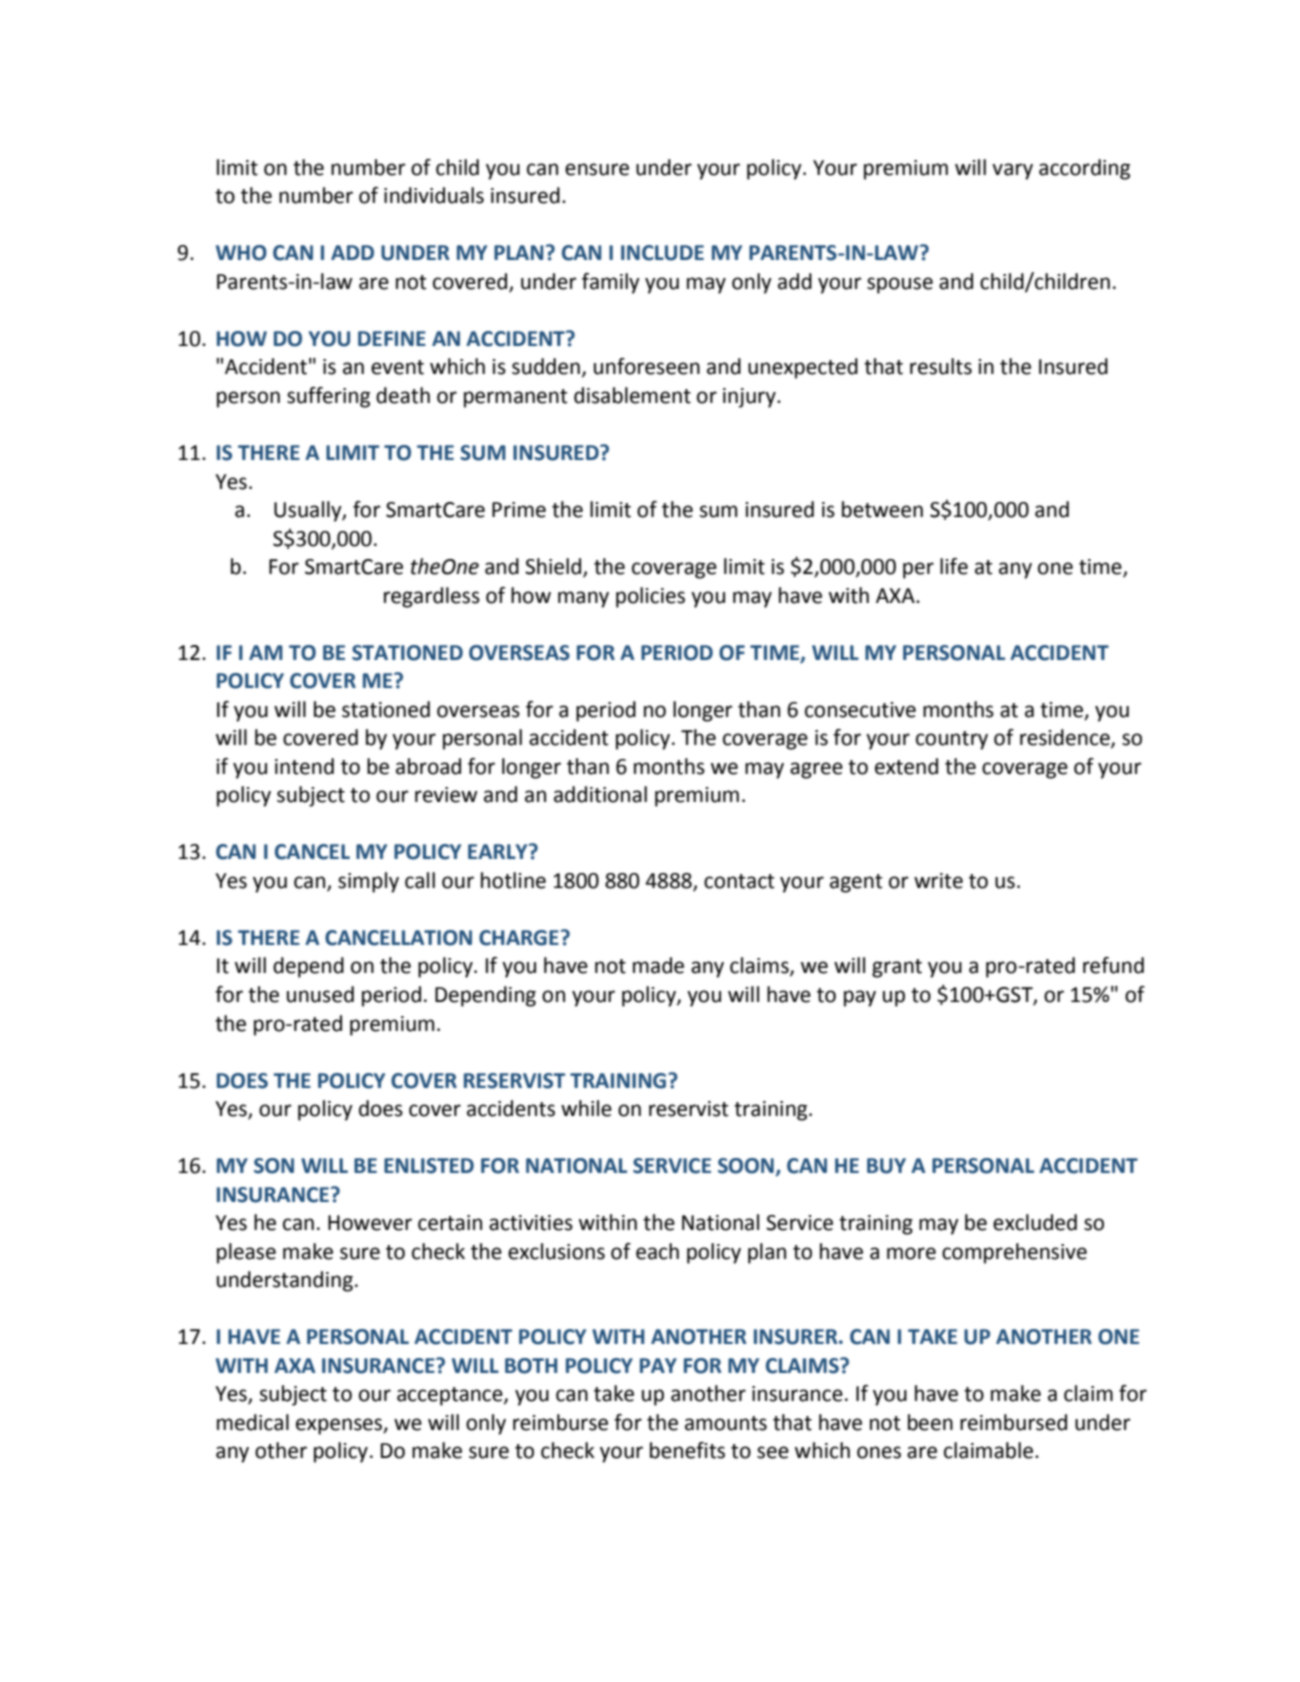 This page has width=1300, height=1682. I want to click on individuals, so click(434, 195).
